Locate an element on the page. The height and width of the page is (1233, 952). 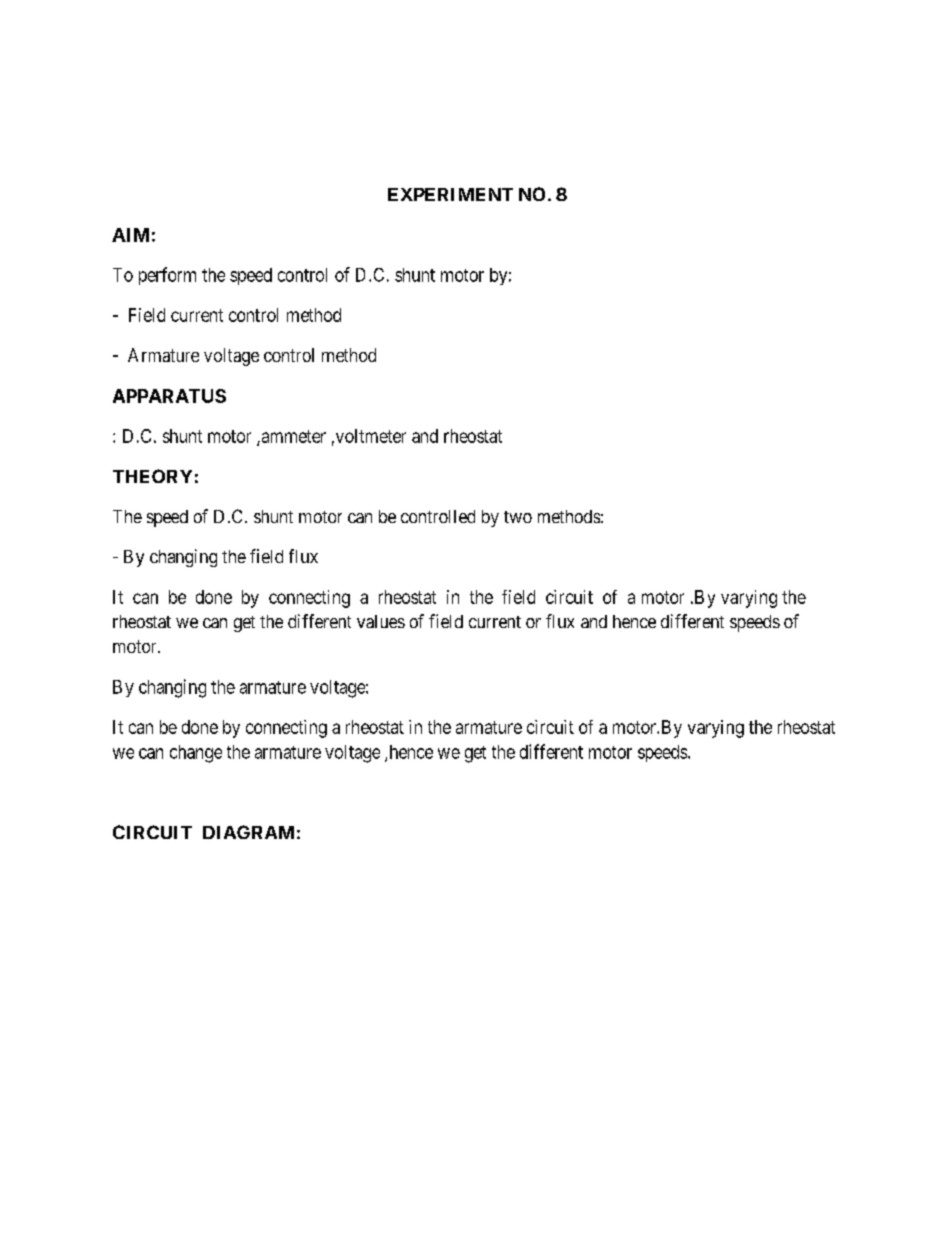
EXPERIMENT is located at coordinates (450, 194).
